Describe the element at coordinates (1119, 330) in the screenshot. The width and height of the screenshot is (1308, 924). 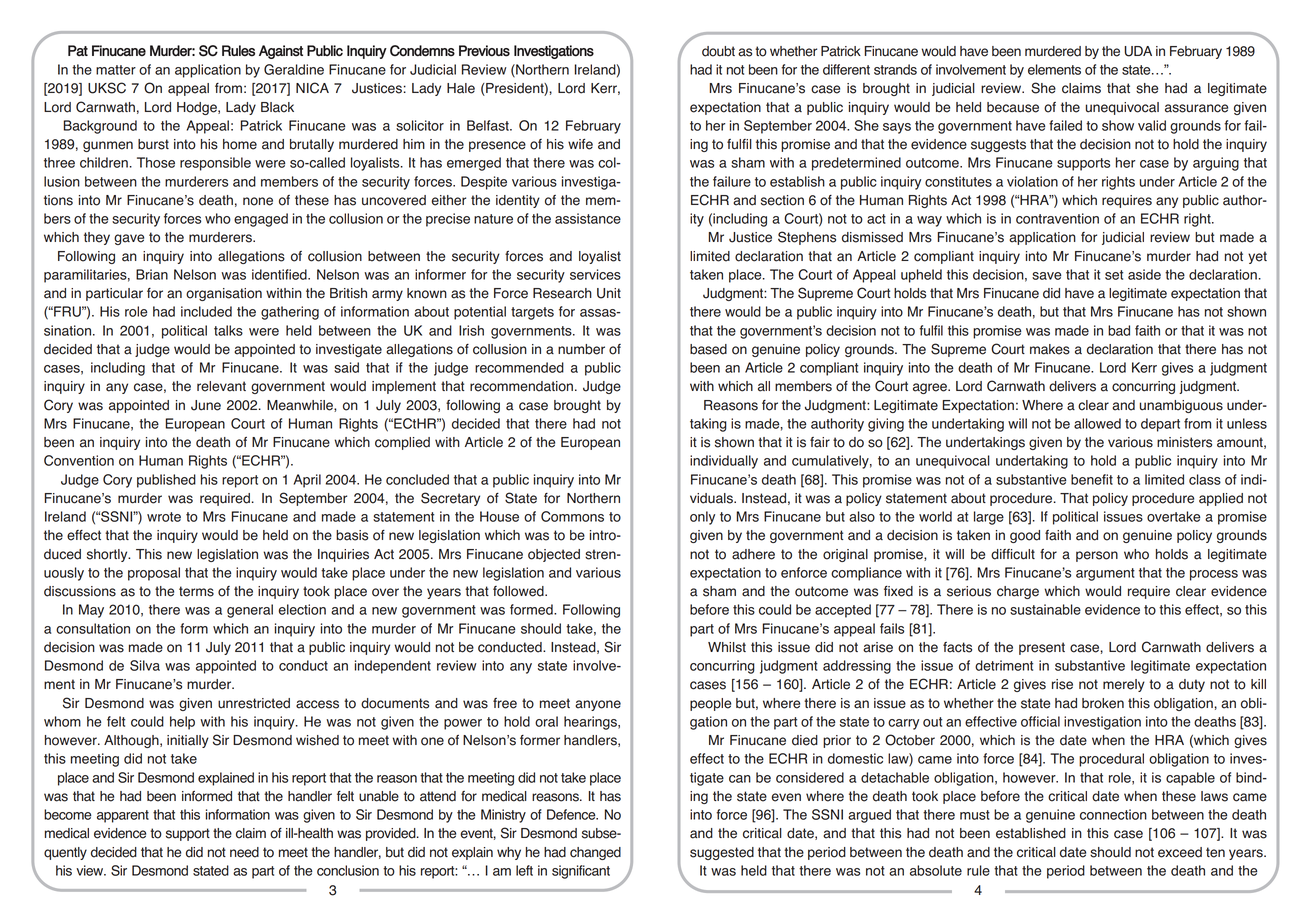
I see `bad` at that location.
